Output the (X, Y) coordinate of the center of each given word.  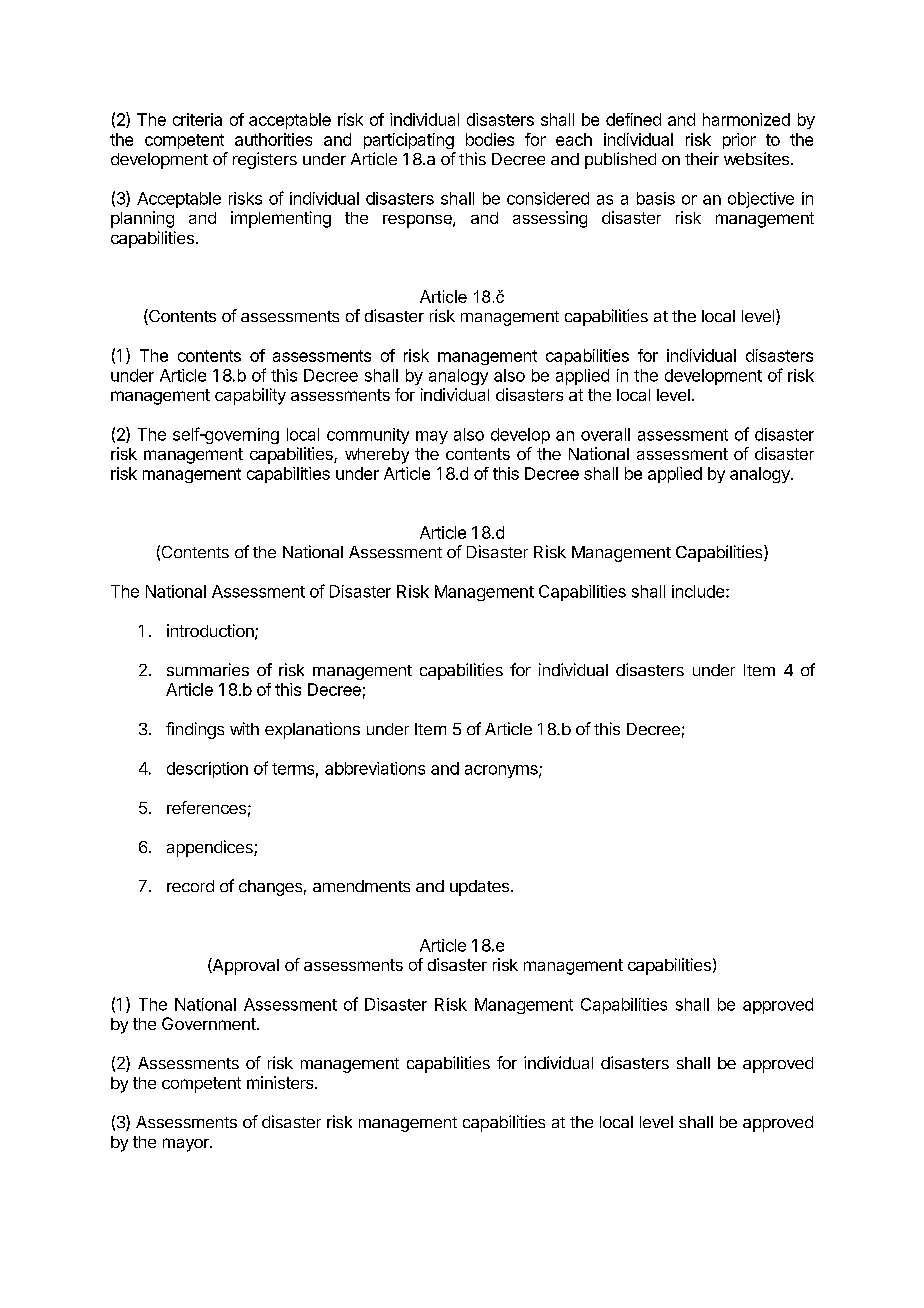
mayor (187, 1145)
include (699, 591)
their (702, 158)
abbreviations (375, 768)
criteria (197, 119)
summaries (208, 669)
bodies (490, 139)
